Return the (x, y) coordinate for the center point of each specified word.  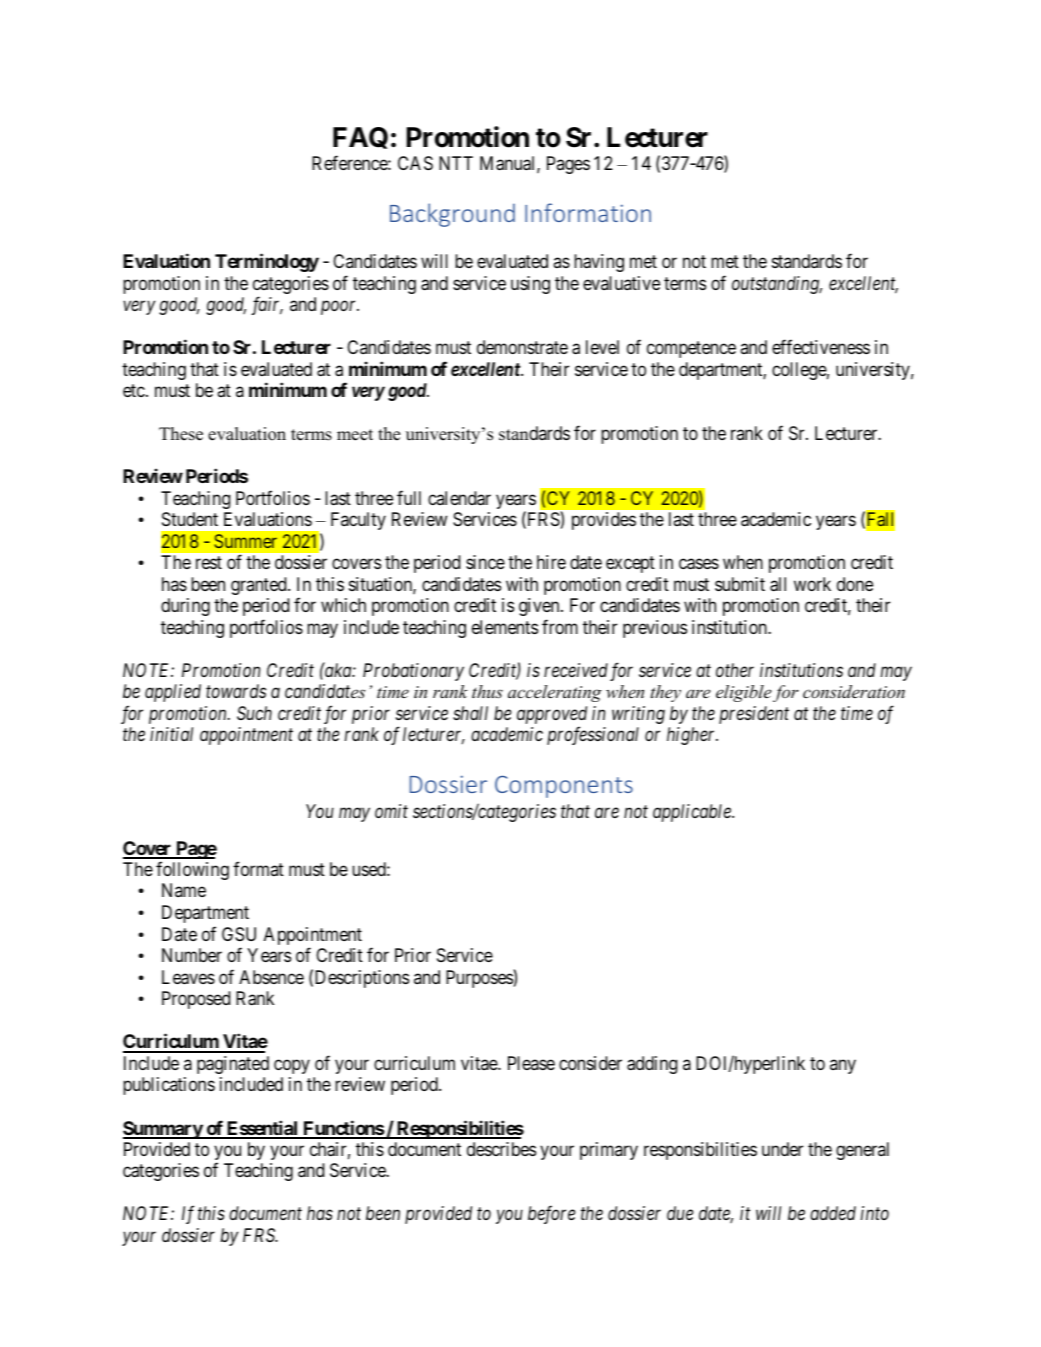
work (812, 584)
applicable (693, 813)
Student (190, 519)
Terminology (267, 262)
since (485, 562)
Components (564, 786)
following (192, 870)
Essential (262, 1129)
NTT (456, 163)
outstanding (777, 285)
